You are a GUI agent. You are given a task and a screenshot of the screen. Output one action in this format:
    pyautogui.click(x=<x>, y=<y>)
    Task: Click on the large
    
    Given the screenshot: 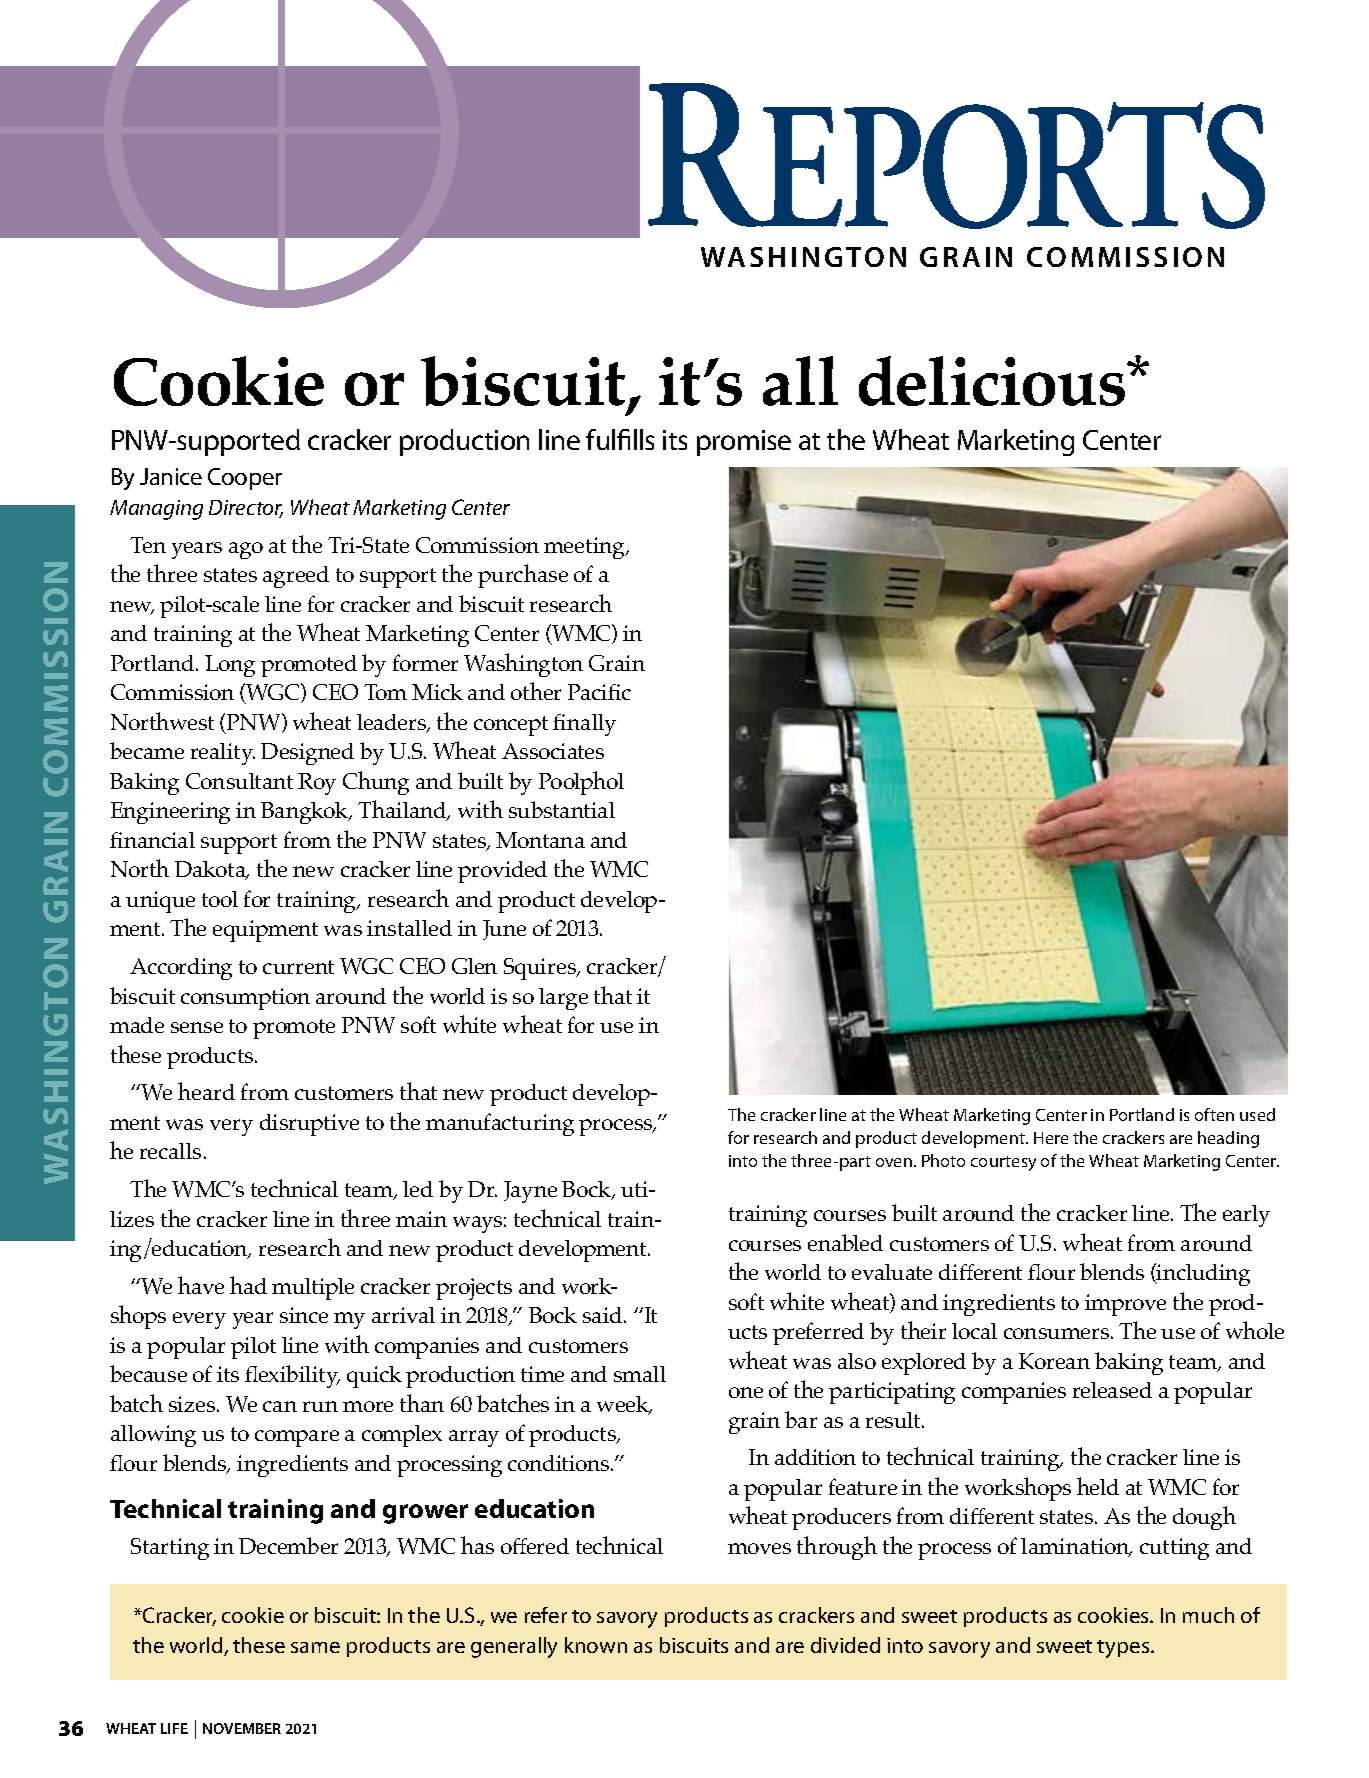 What is the action you would take?
    pyautogui.click(x=563, y=999)
